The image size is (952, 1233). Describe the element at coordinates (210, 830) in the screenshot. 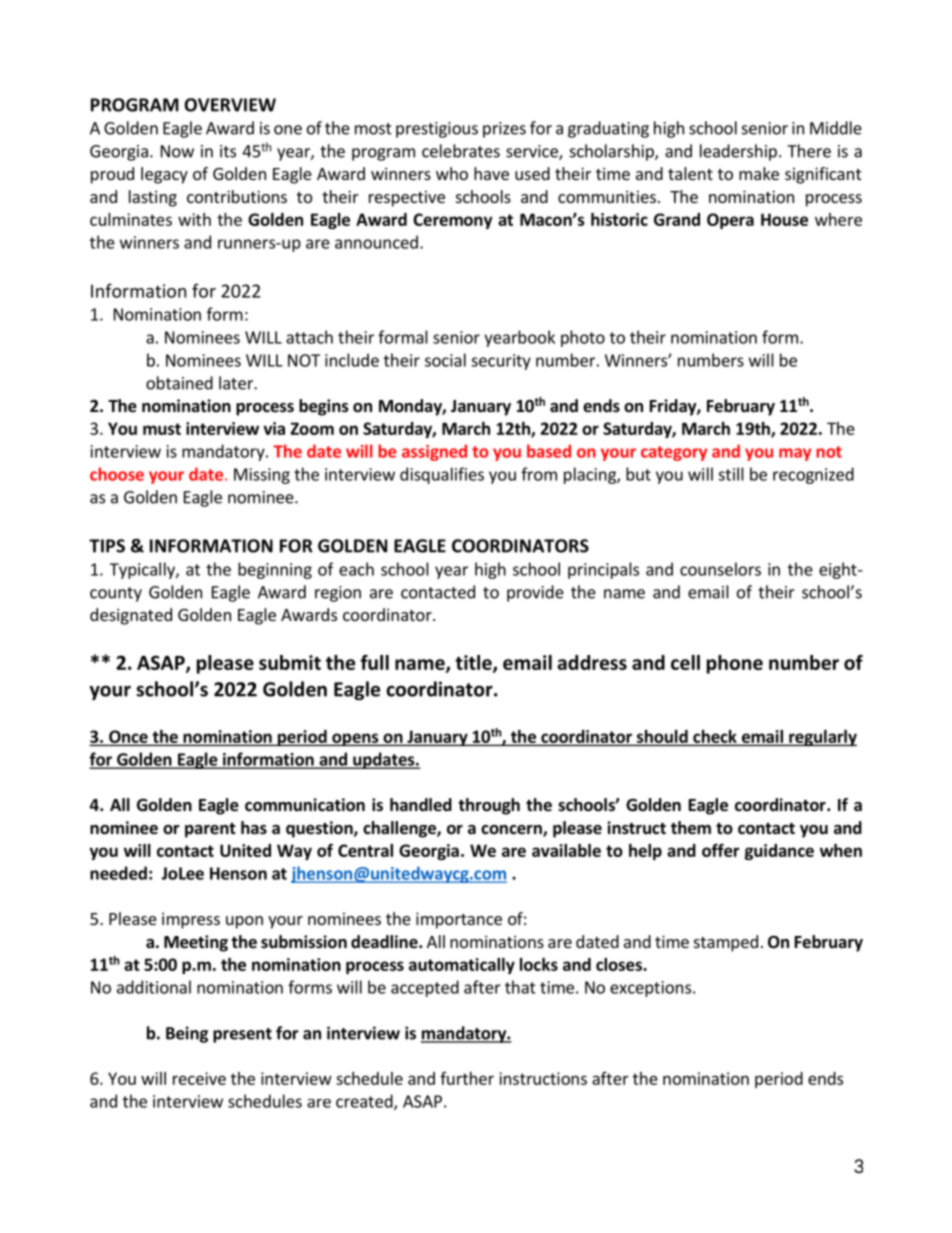

I see `parent` at that location.
